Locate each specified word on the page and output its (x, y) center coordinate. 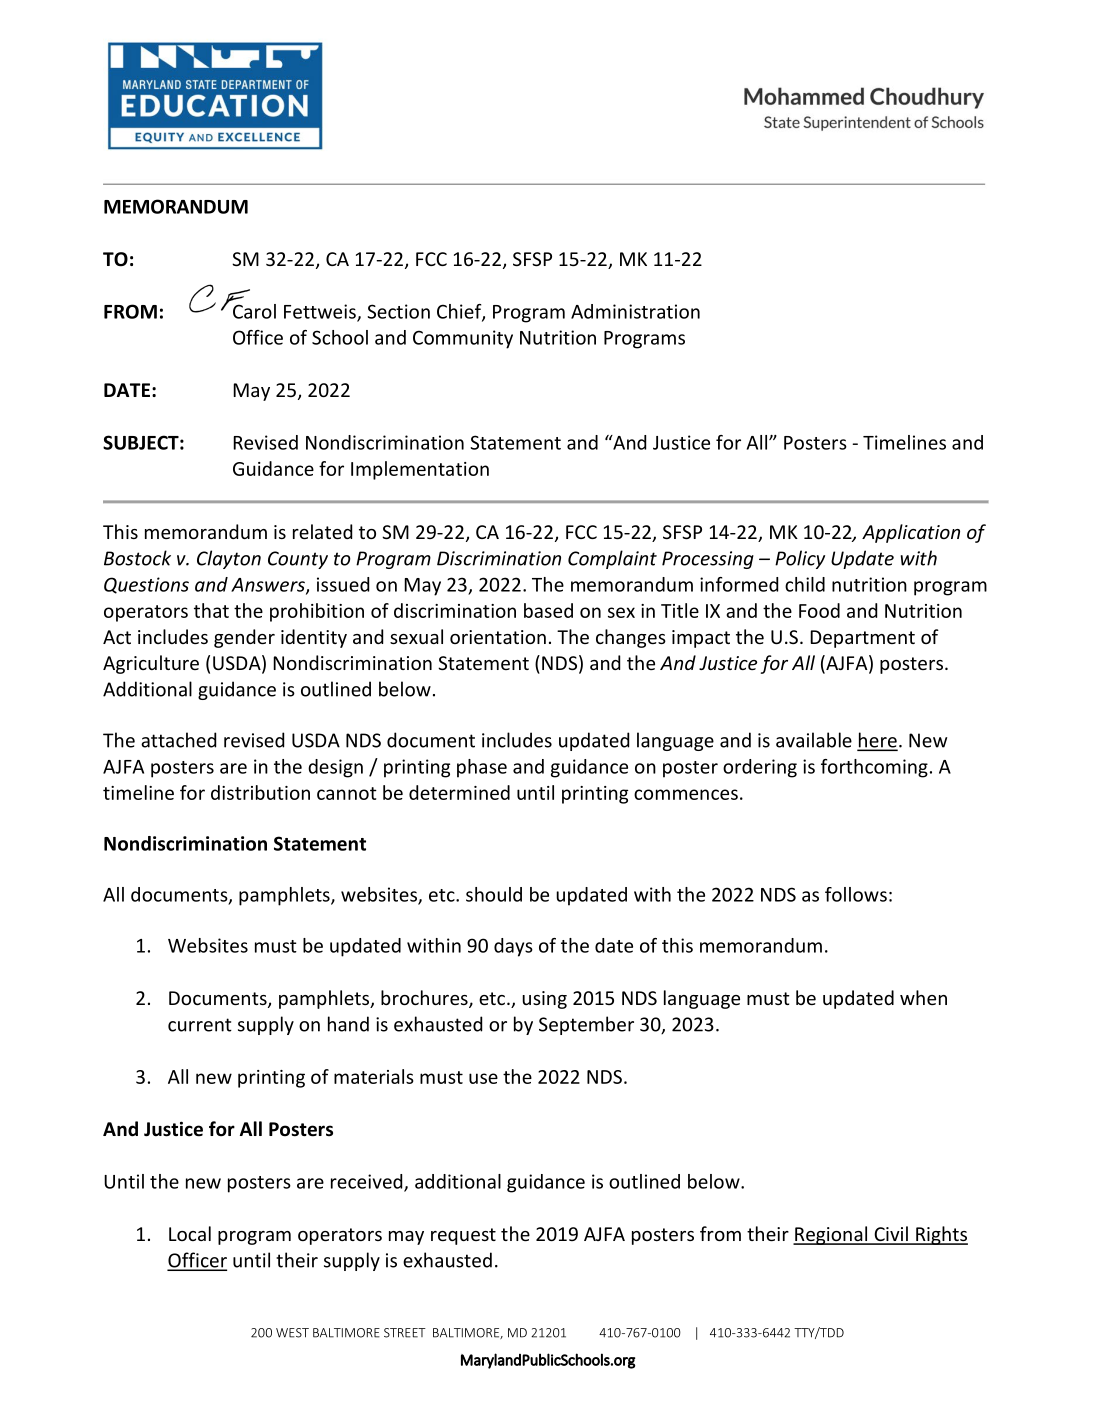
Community (463, 339)
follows (856, 894)
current (200, 1025)
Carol (254, 311)
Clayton (229, 559)
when (923, 997)
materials (374, 1076)
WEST (292, 1333)
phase (482, 768)
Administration (635, 311)
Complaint (612, 559)
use (483, 1078)
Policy (800, 559)
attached (178, 740)
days (513, 947)
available (814, 740)
